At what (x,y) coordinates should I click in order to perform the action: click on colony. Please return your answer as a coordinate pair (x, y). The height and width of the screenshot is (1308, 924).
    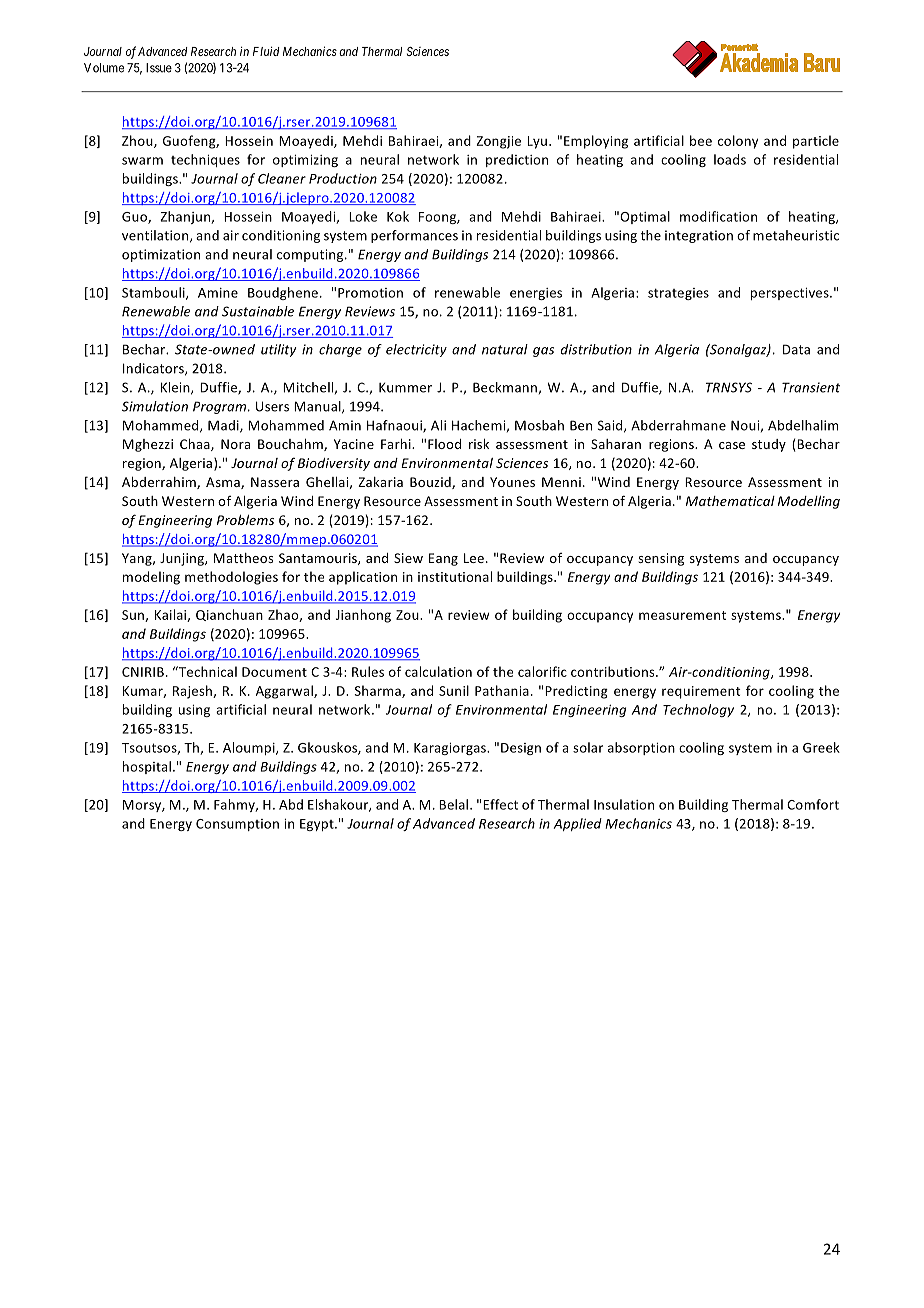
    Looking at the image, I should click on (738, 142).
